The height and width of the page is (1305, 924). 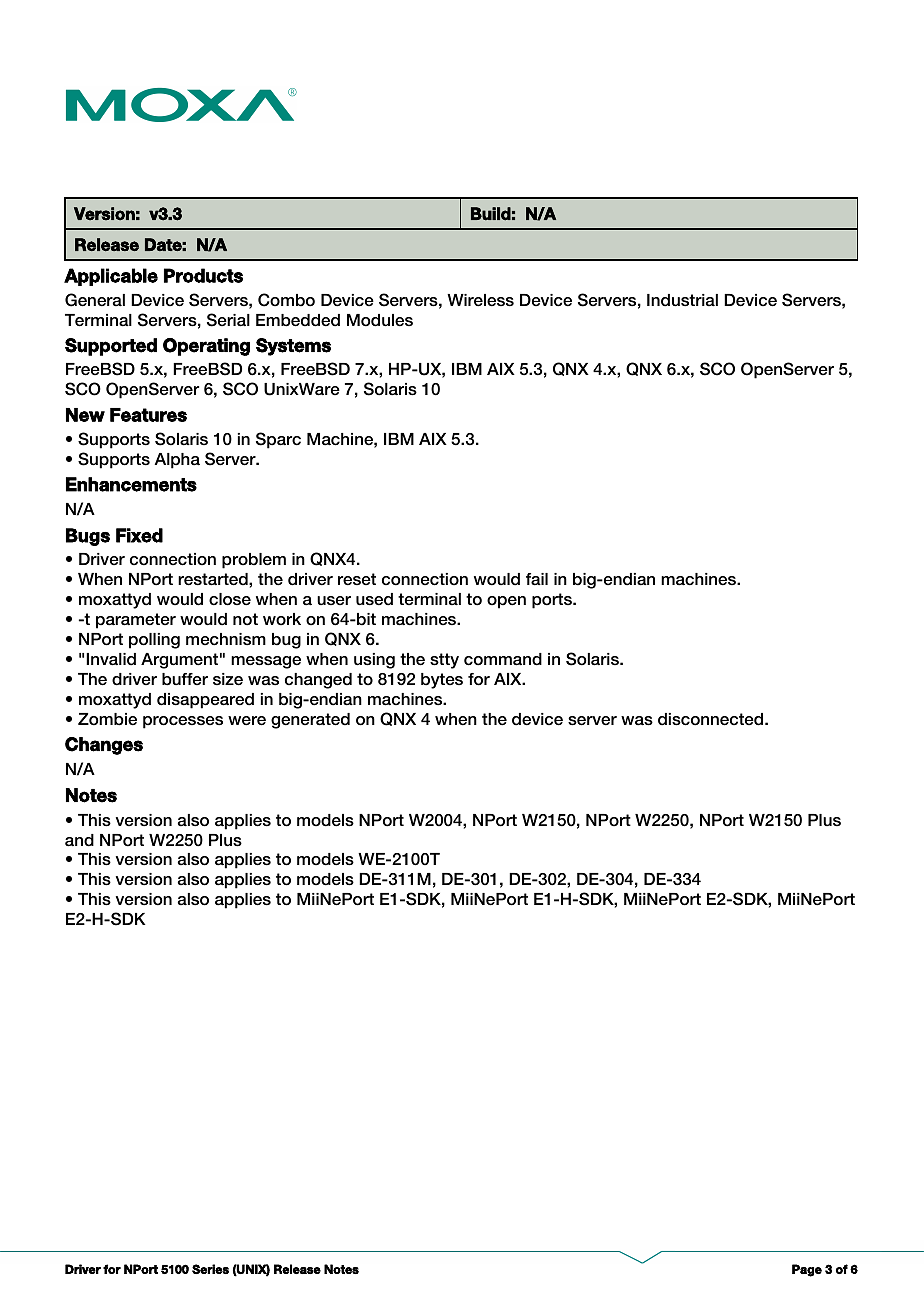 What do you see at coordinates (183, 722) in the page?
I see `processes` at bounding box center [183, 722].
